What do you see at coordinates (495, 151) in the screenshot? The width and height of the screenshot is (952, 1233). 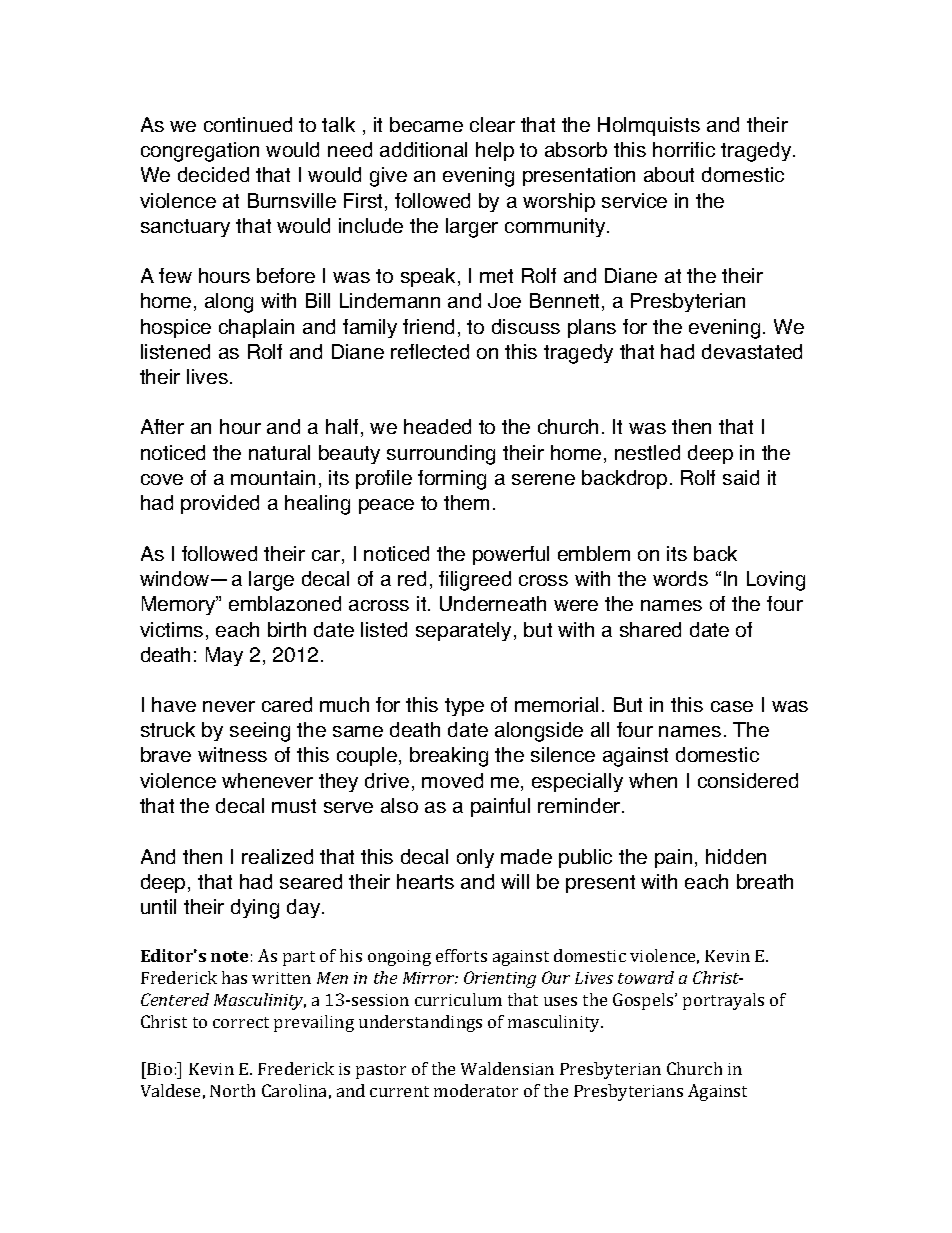 I see `help` at bounding box center [495, 151].
